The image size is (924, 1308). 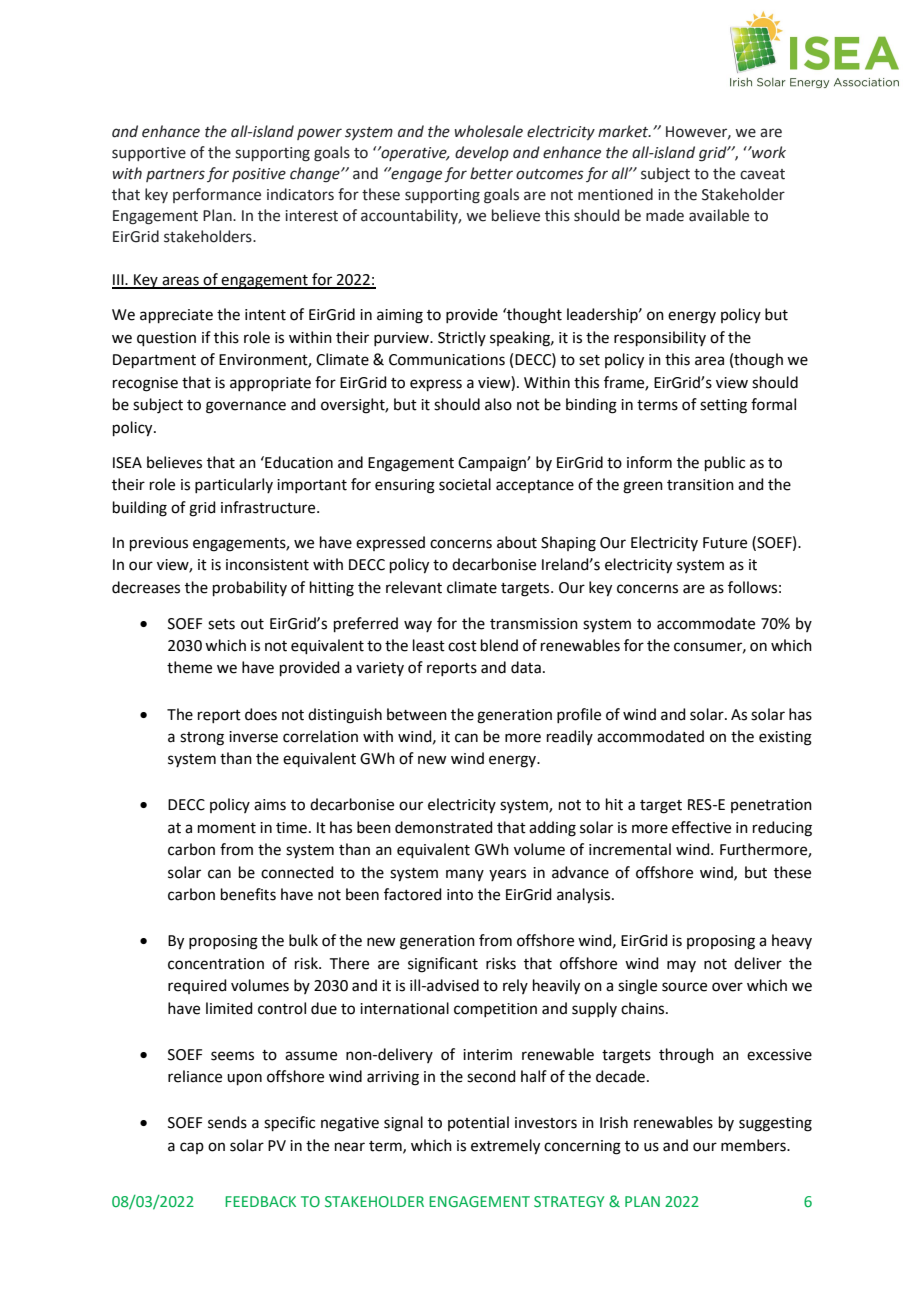 What do you see at coordinates (701, 827) in the image?
I see `effective` at bounding box center [701, 827].
